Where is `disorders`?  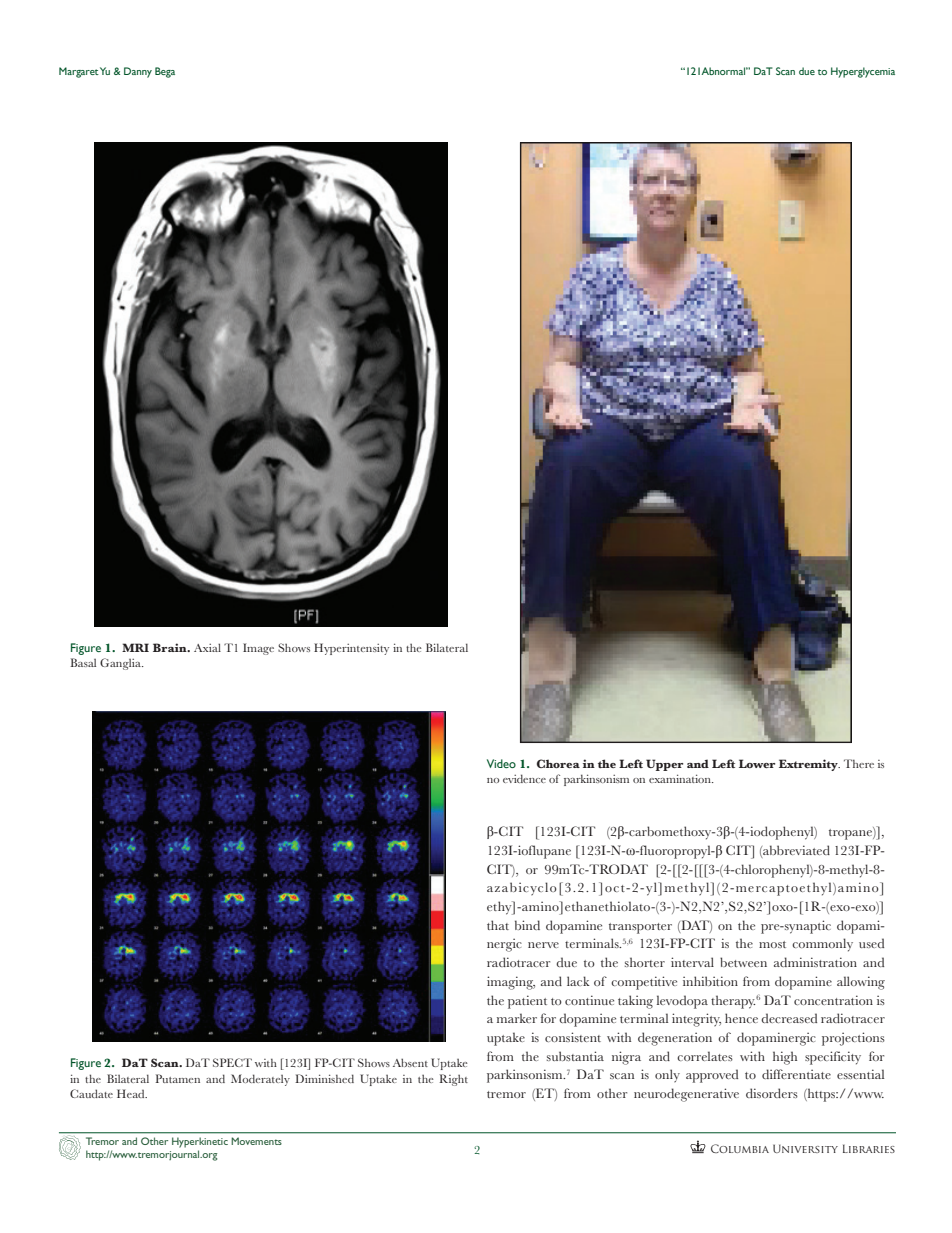 disorders is located at coordinates (772, 1093).
